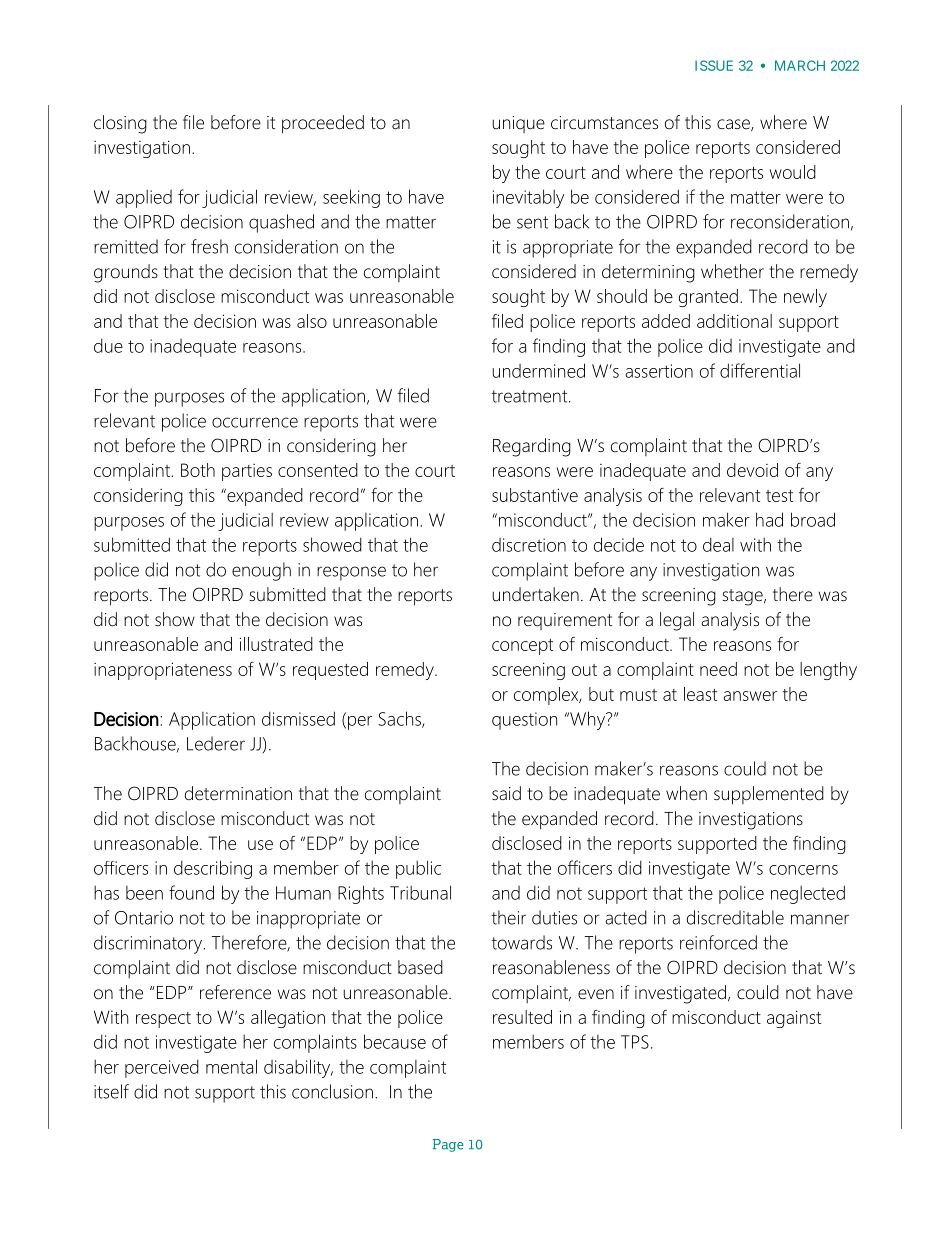 The image size is (952, 1233). I want to click on ISSUE, so click(714, 65).
